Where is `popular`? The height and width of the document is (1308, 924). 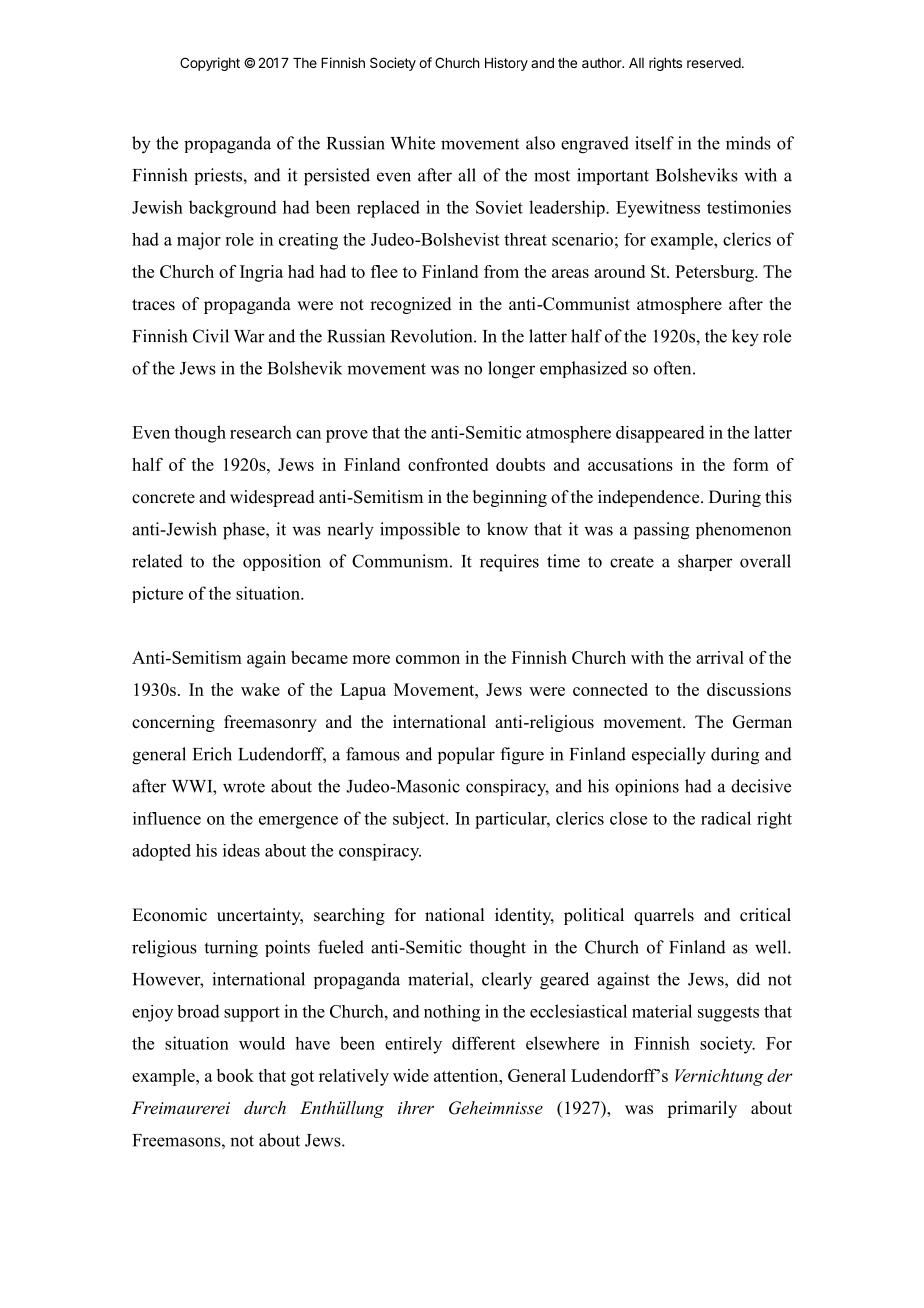
popular is located at coordinates (466, 755).
